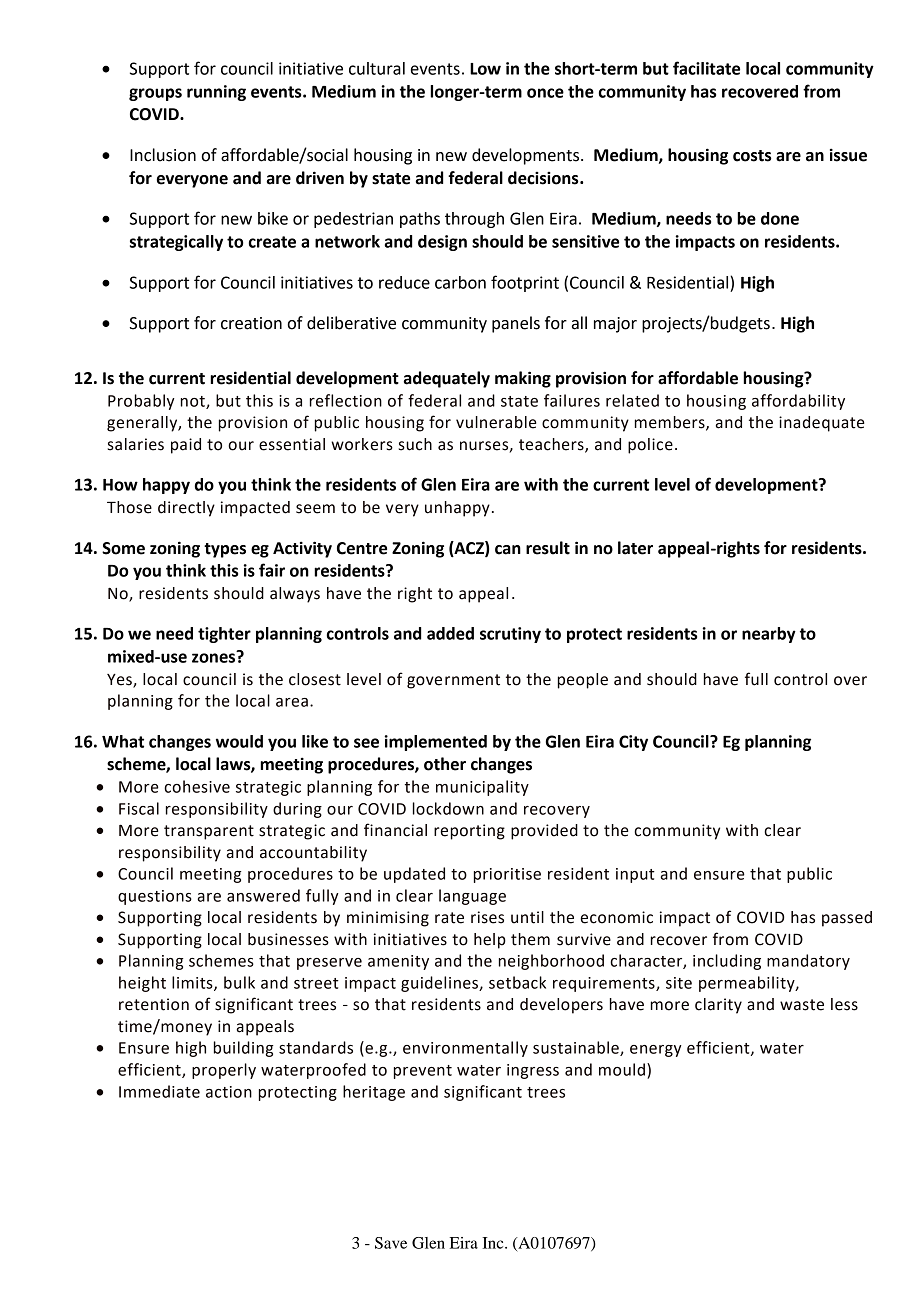  Describe the element at coordinates (510, 635) in the image. I see `scrutiny` at that location.
